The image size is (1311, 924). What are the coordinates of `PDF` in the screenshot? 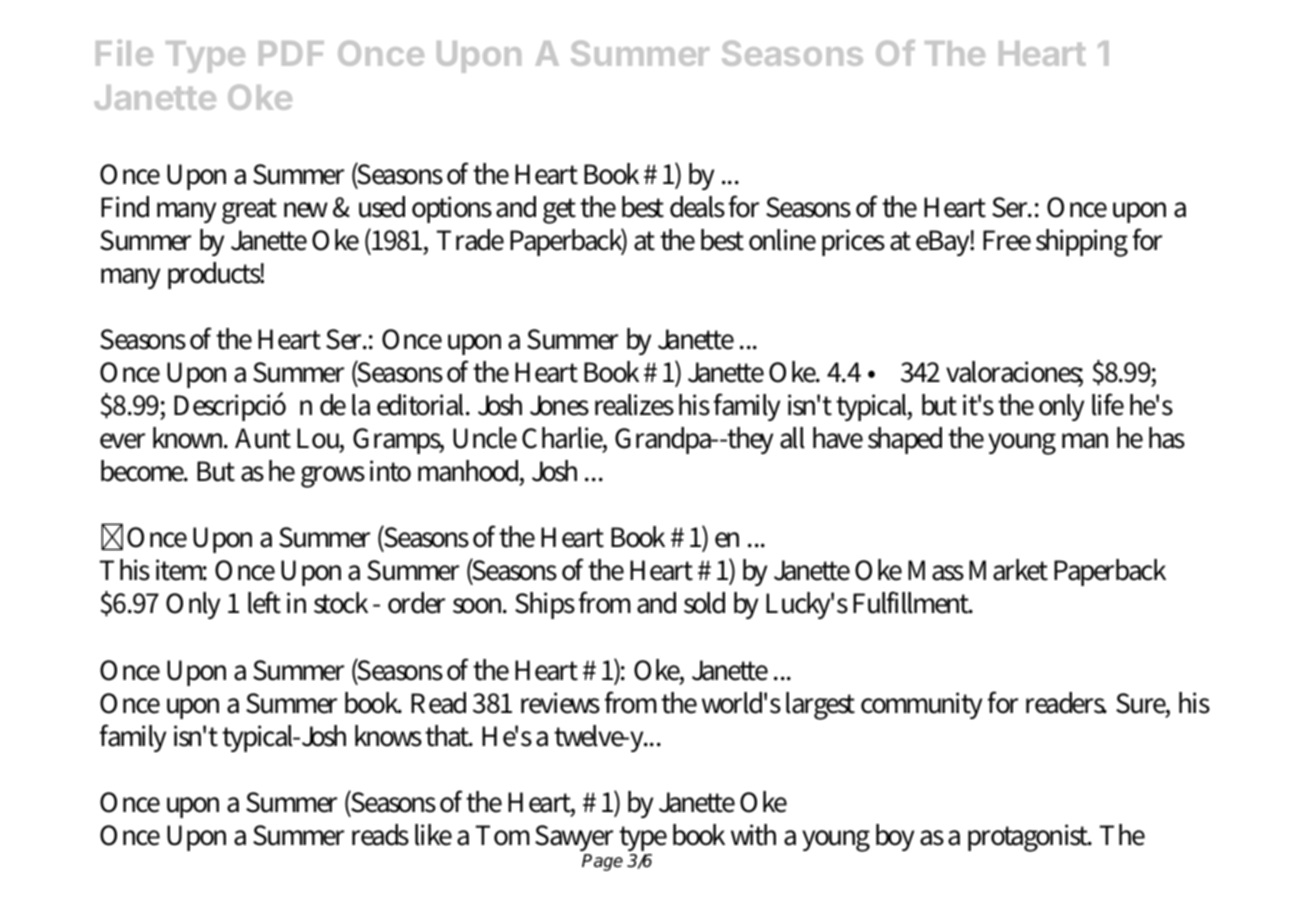 It's located at (291, 53).
